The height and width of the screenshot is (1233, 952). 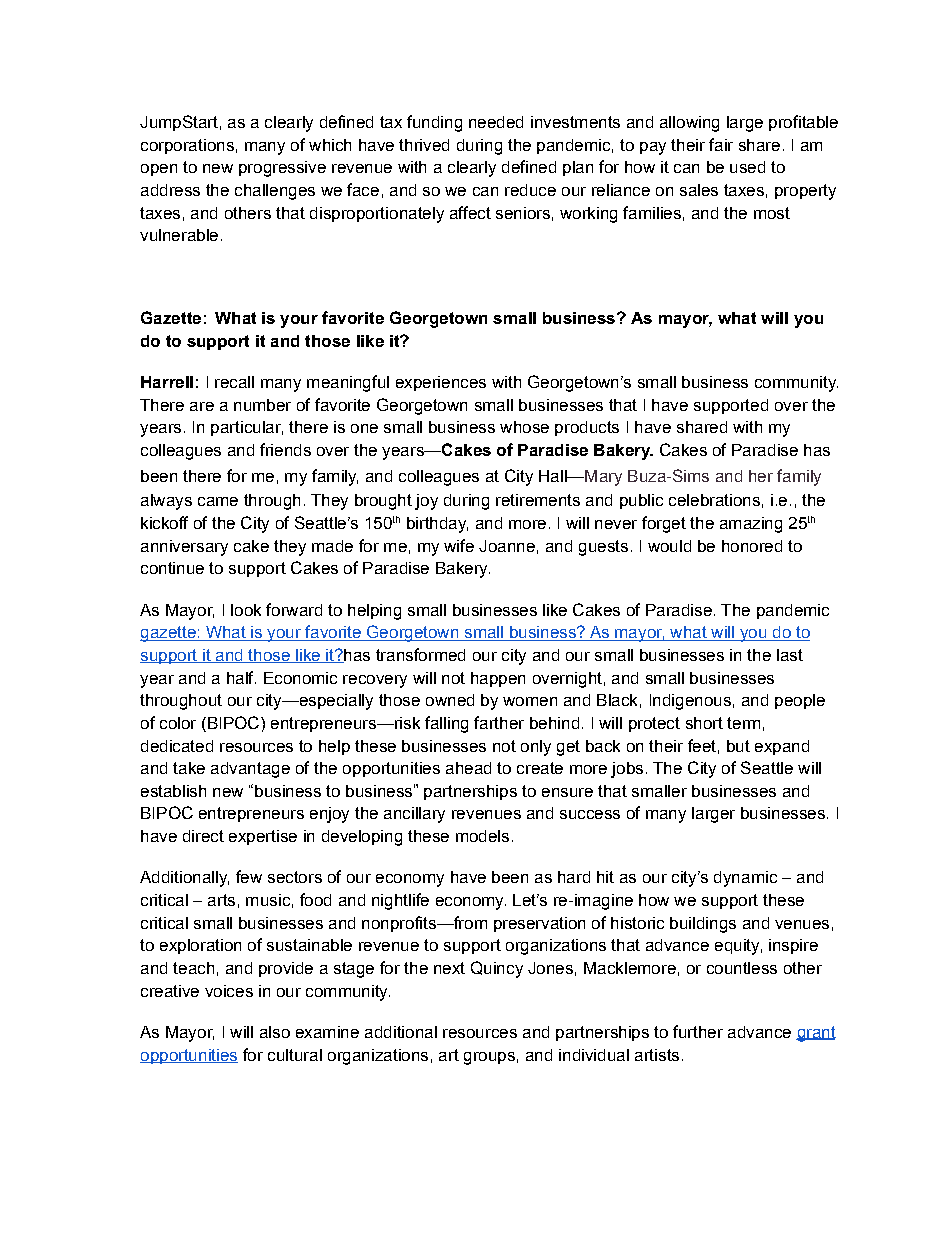 I want to click on Joanne, so click(x=507, y=546).
